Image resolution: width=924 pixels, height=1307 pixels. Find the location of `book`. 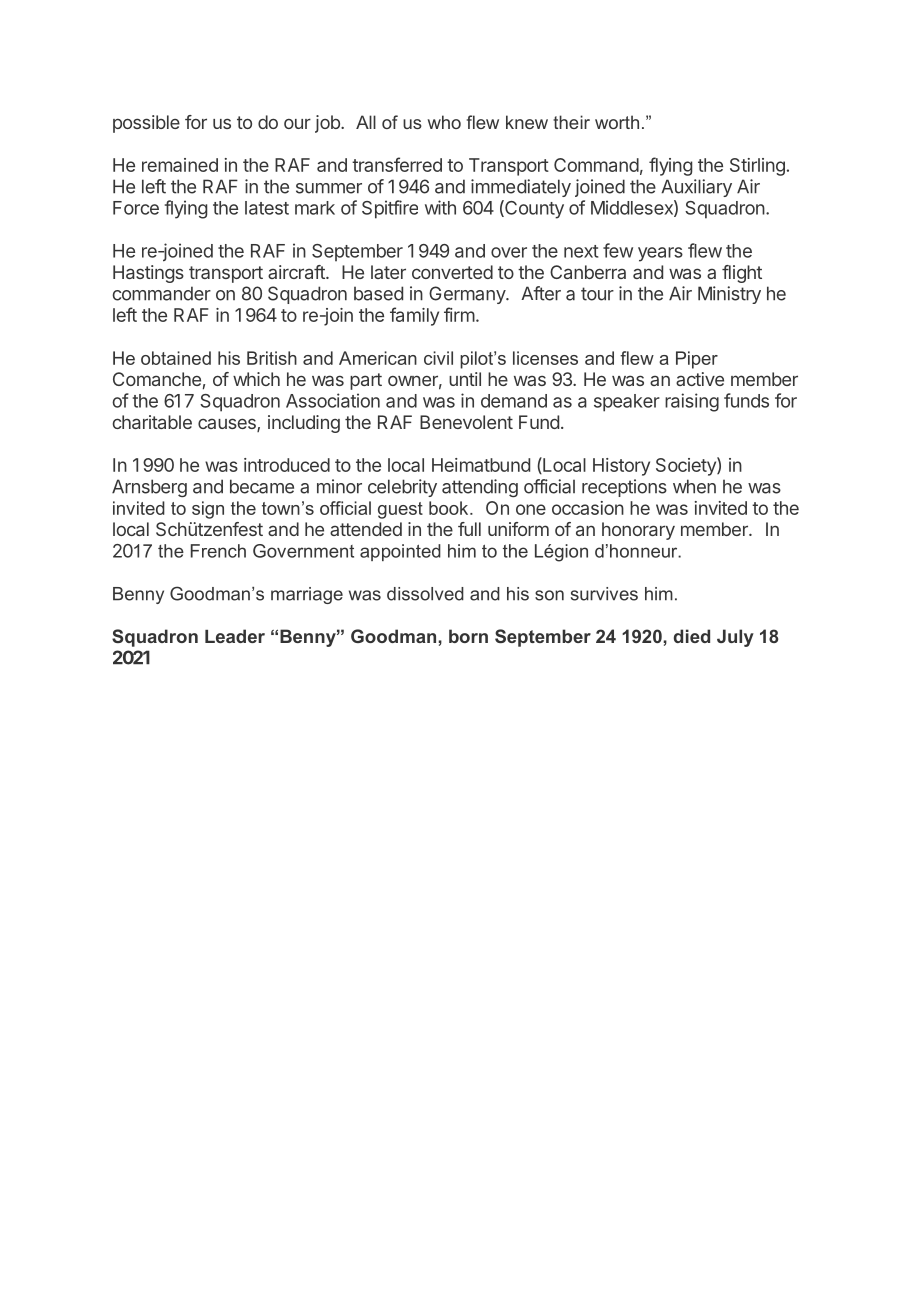

book is located at coordinates (450, 508).
